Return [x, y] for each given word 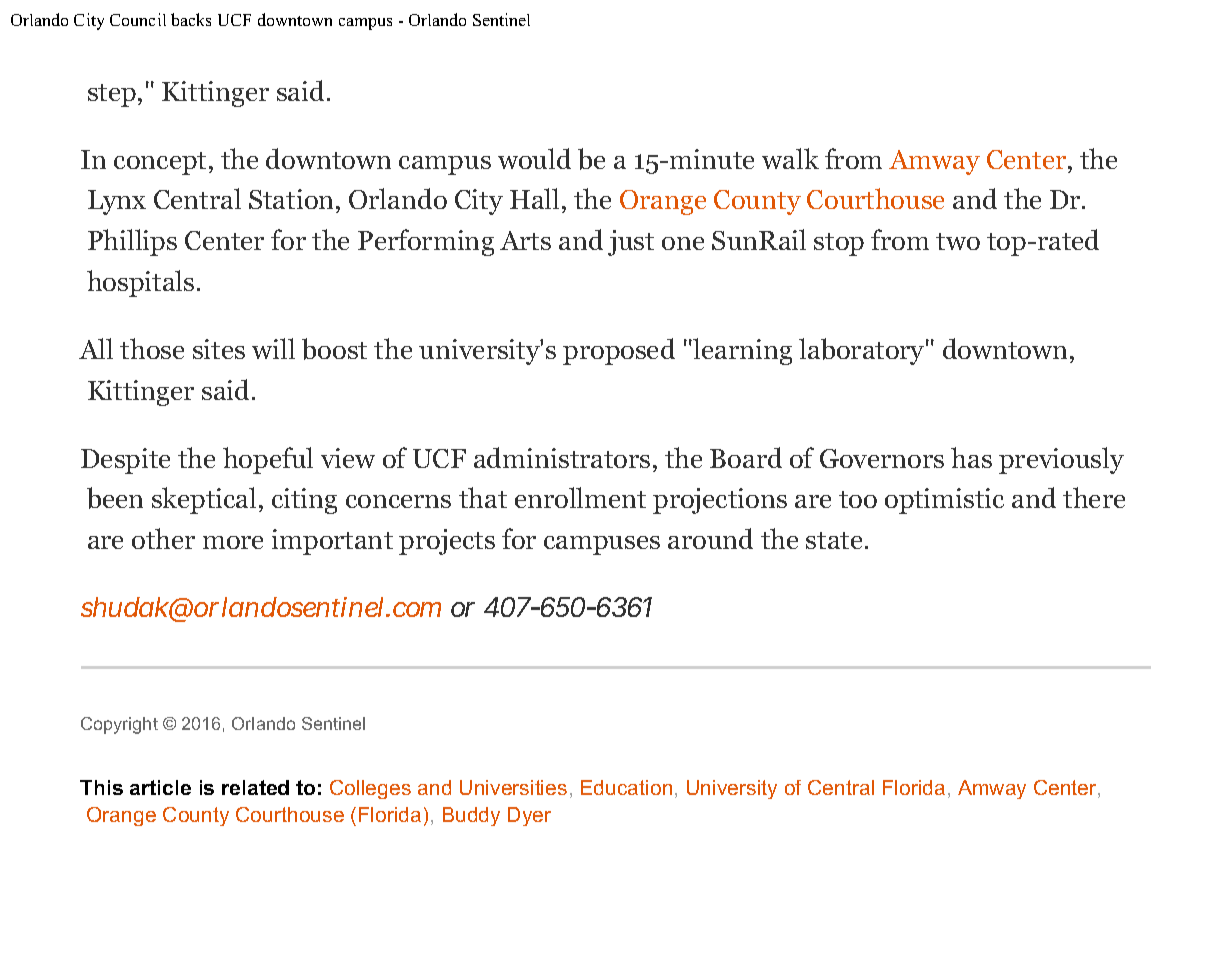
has [971, 457]
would [534, 158]
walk [790, 158]
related [255, 787]
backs [191, 19]
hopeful [268, 460]
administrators [562, 457]
